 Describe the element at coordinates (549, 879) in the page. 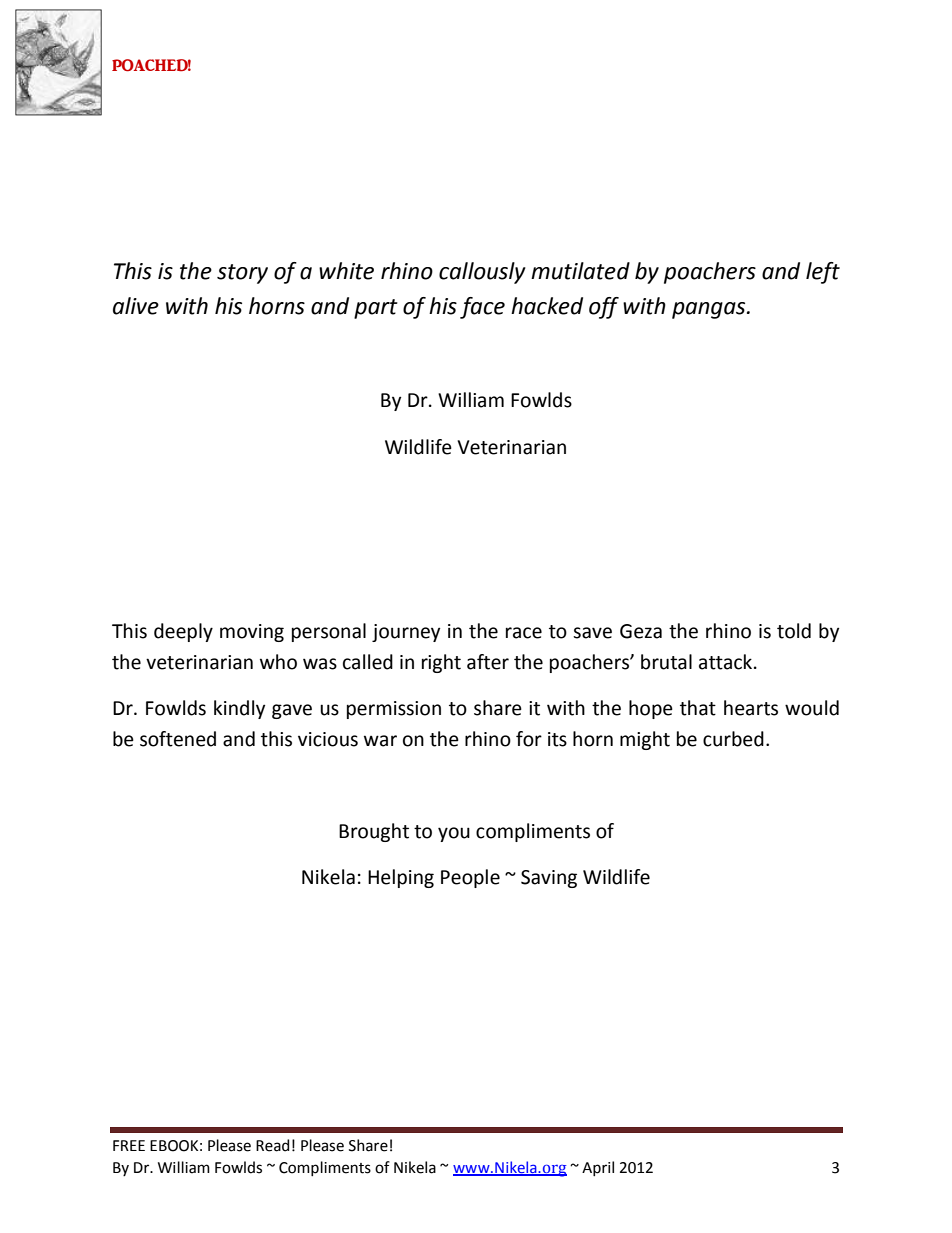

I see `Saving` at that location.
